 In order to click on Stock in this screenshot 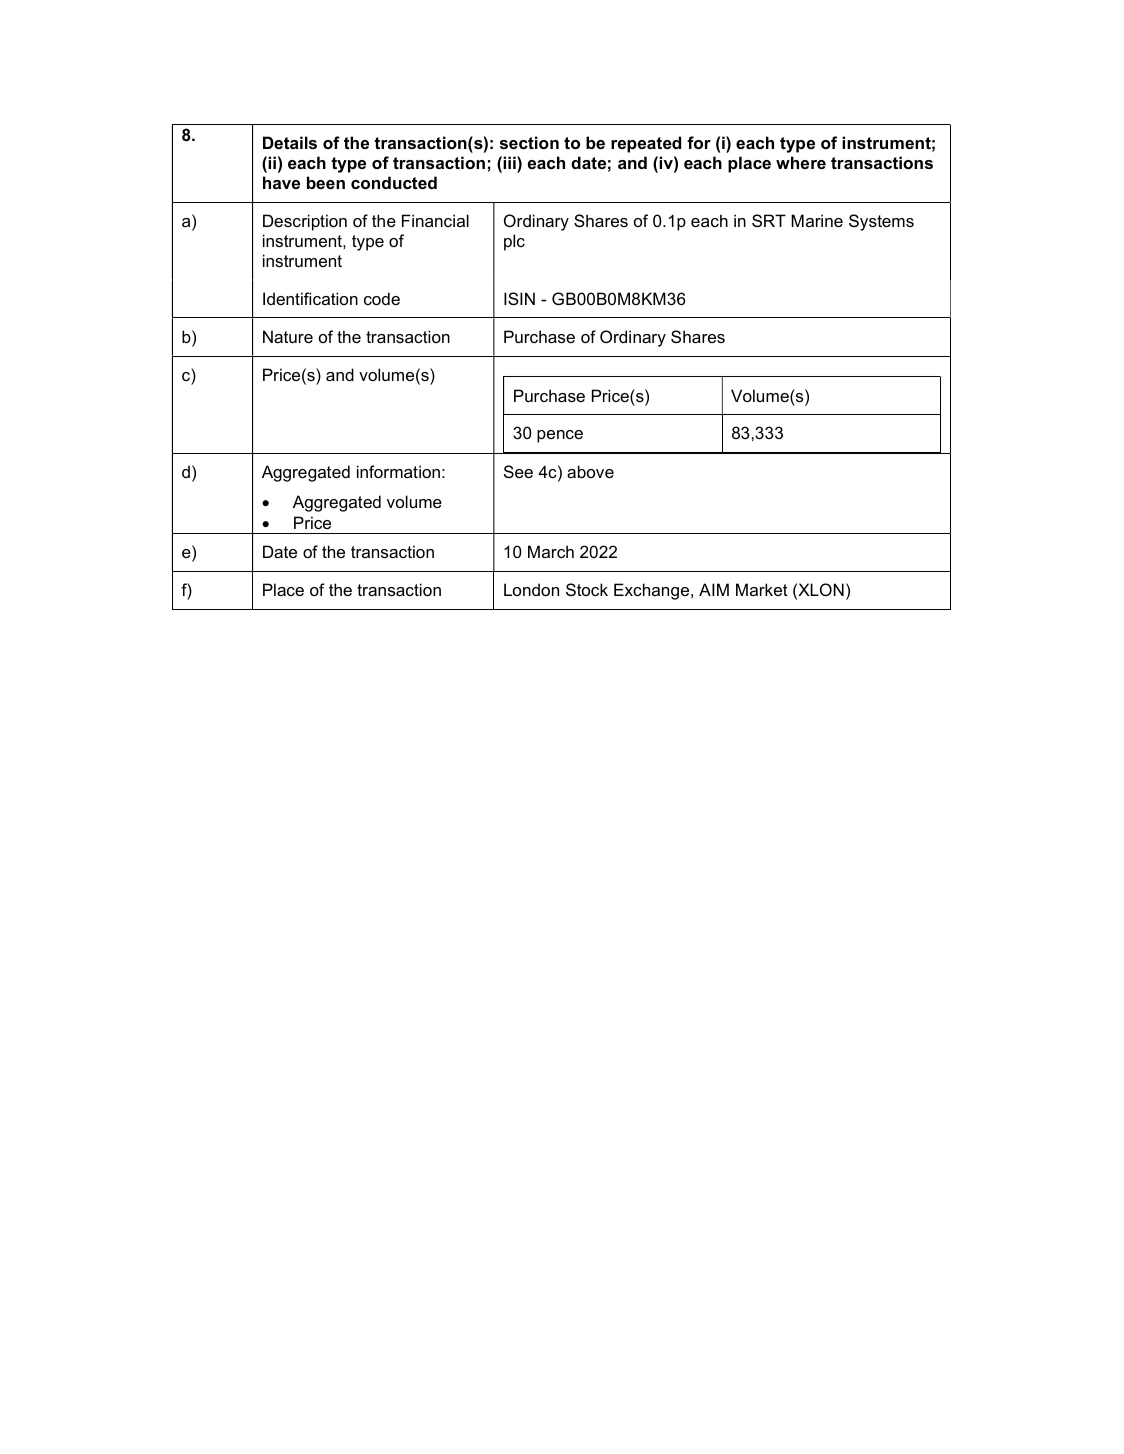, I will do `click(587, 589)`.
